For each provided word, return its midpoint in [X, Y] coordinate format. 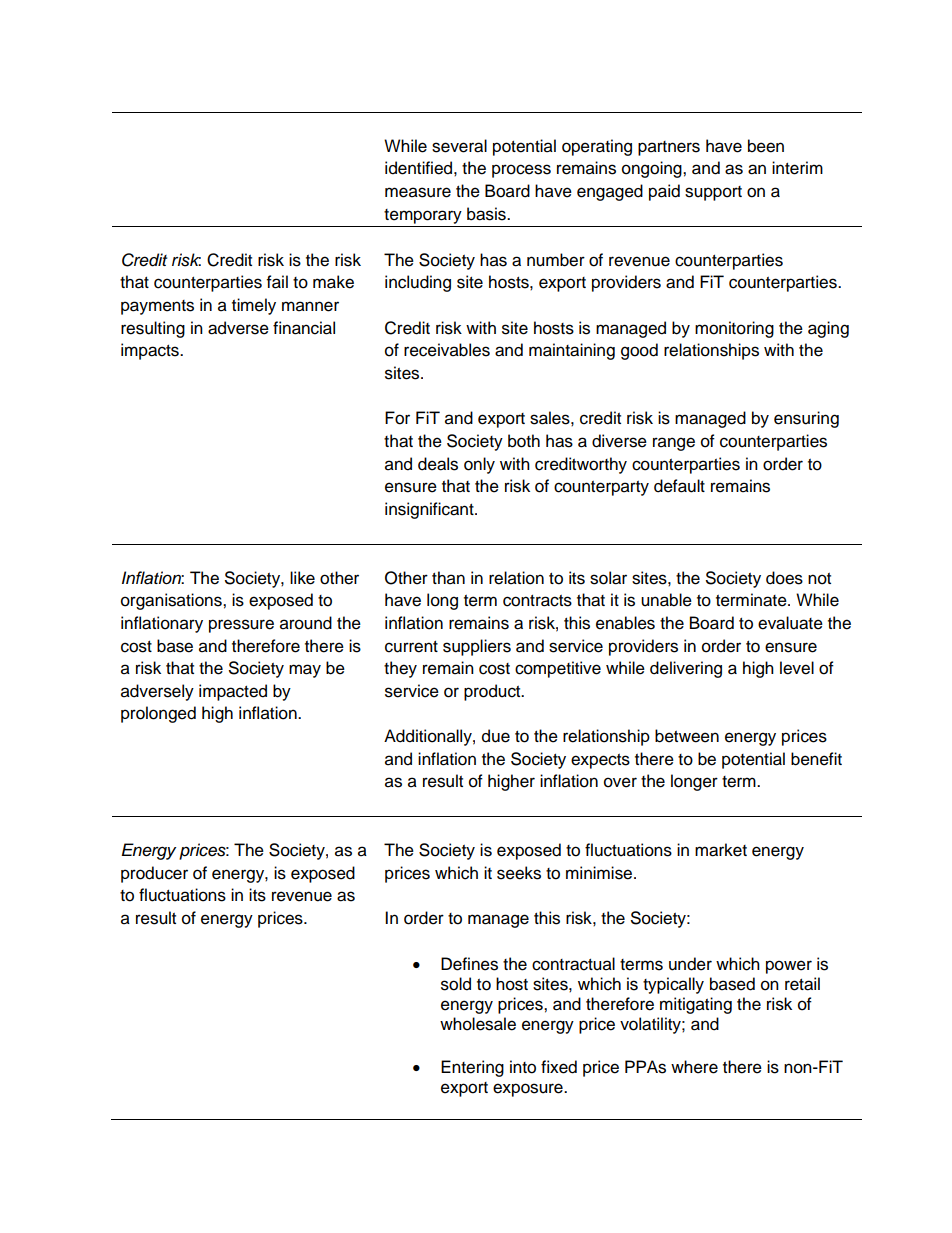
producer [154, 874]
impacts [151, 351]
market [721, 850]
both [524, 441]
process [521, 171]
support [713, 193]
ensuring [806, 419]
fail [277, 282]
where [694, 1067]
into [523, 1067]
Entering [472, 1068]
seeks [519, 873]
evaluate [790, 623]
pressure [241, 626]
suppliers [477, 647]
